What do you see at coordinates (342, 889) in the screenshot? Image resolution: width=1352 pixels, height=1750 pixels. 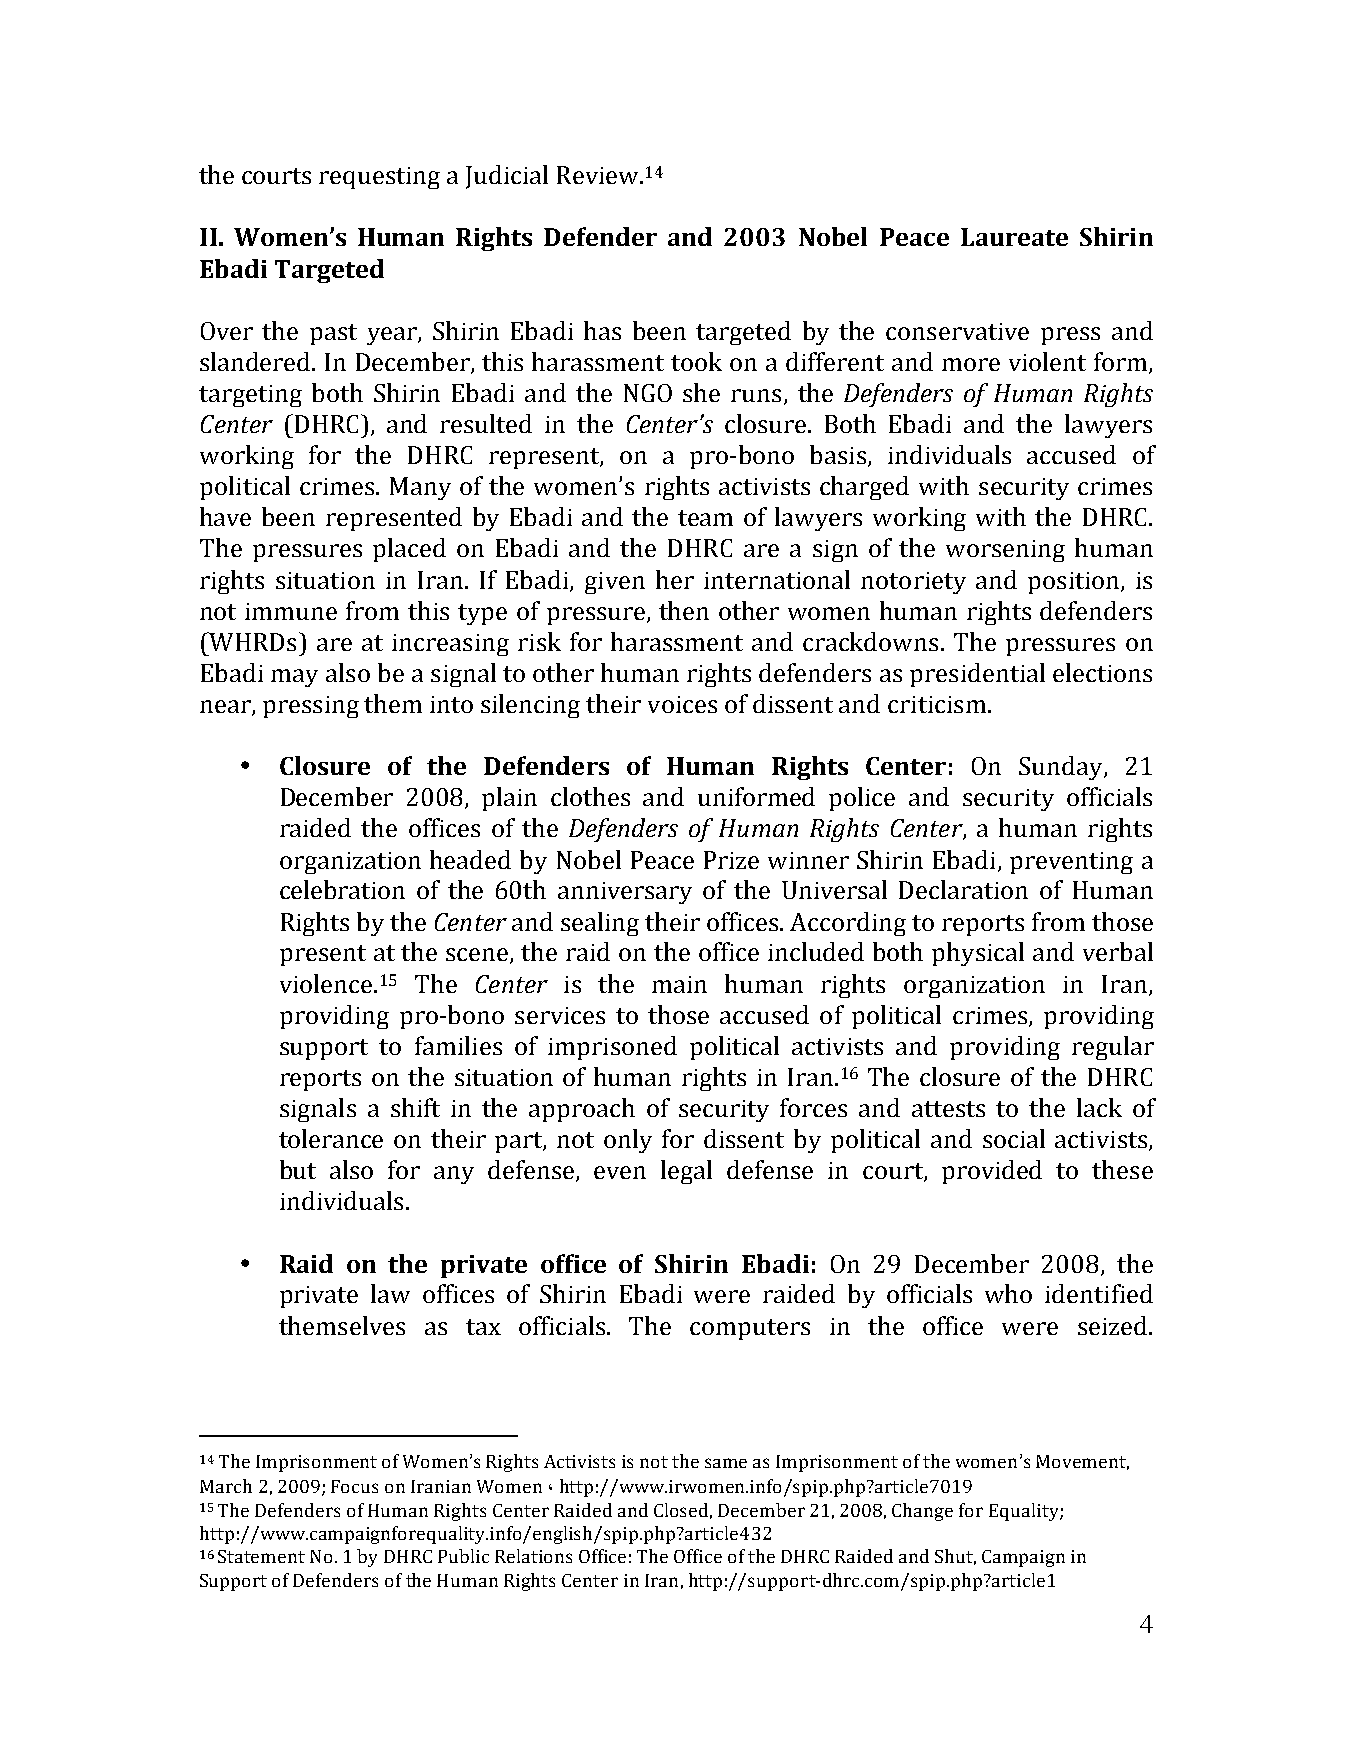 I see `celebration` at bounding box center [342, 889].
